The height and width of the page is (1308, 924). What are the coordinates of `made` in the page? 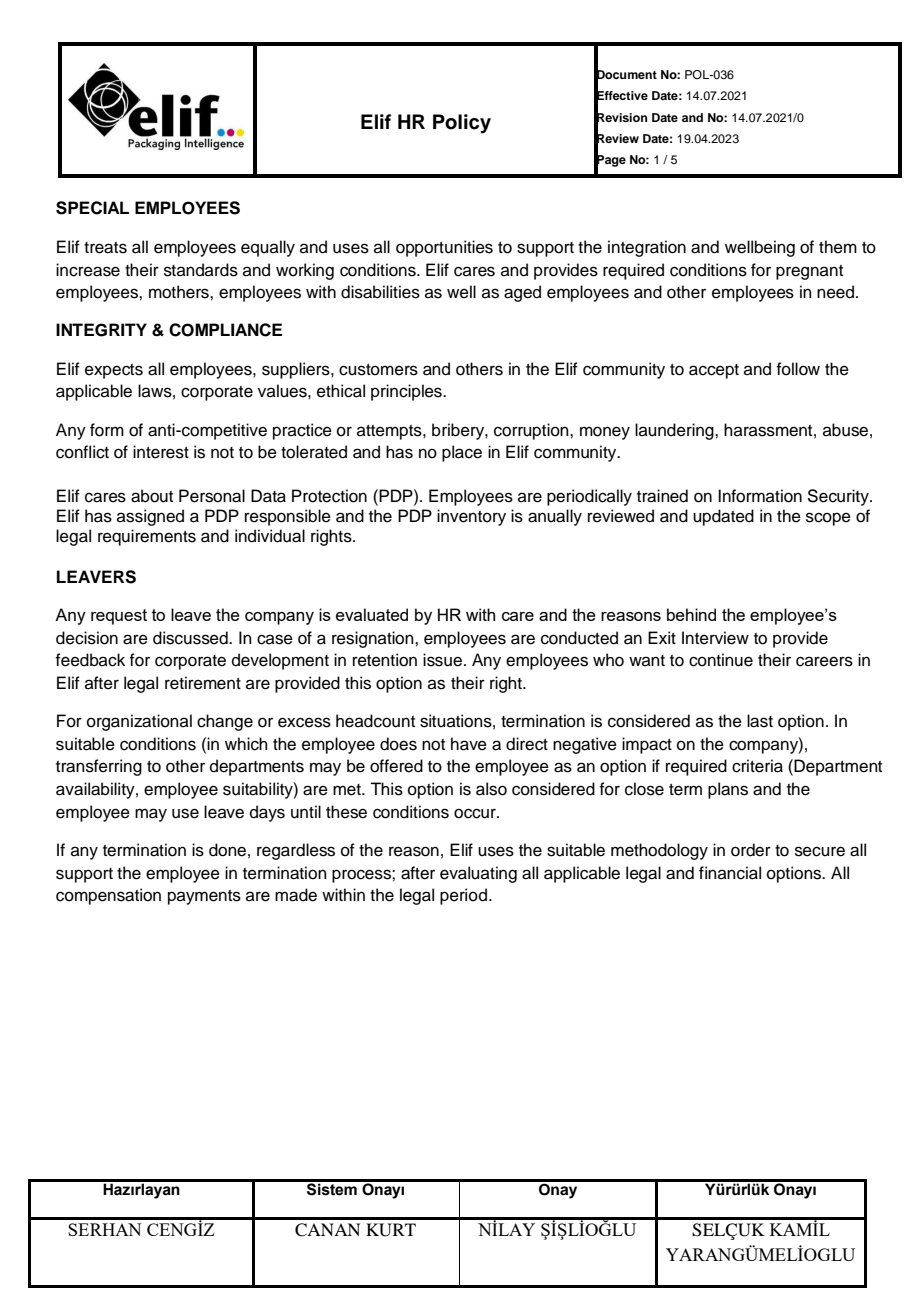 It's located at (296, 895).
